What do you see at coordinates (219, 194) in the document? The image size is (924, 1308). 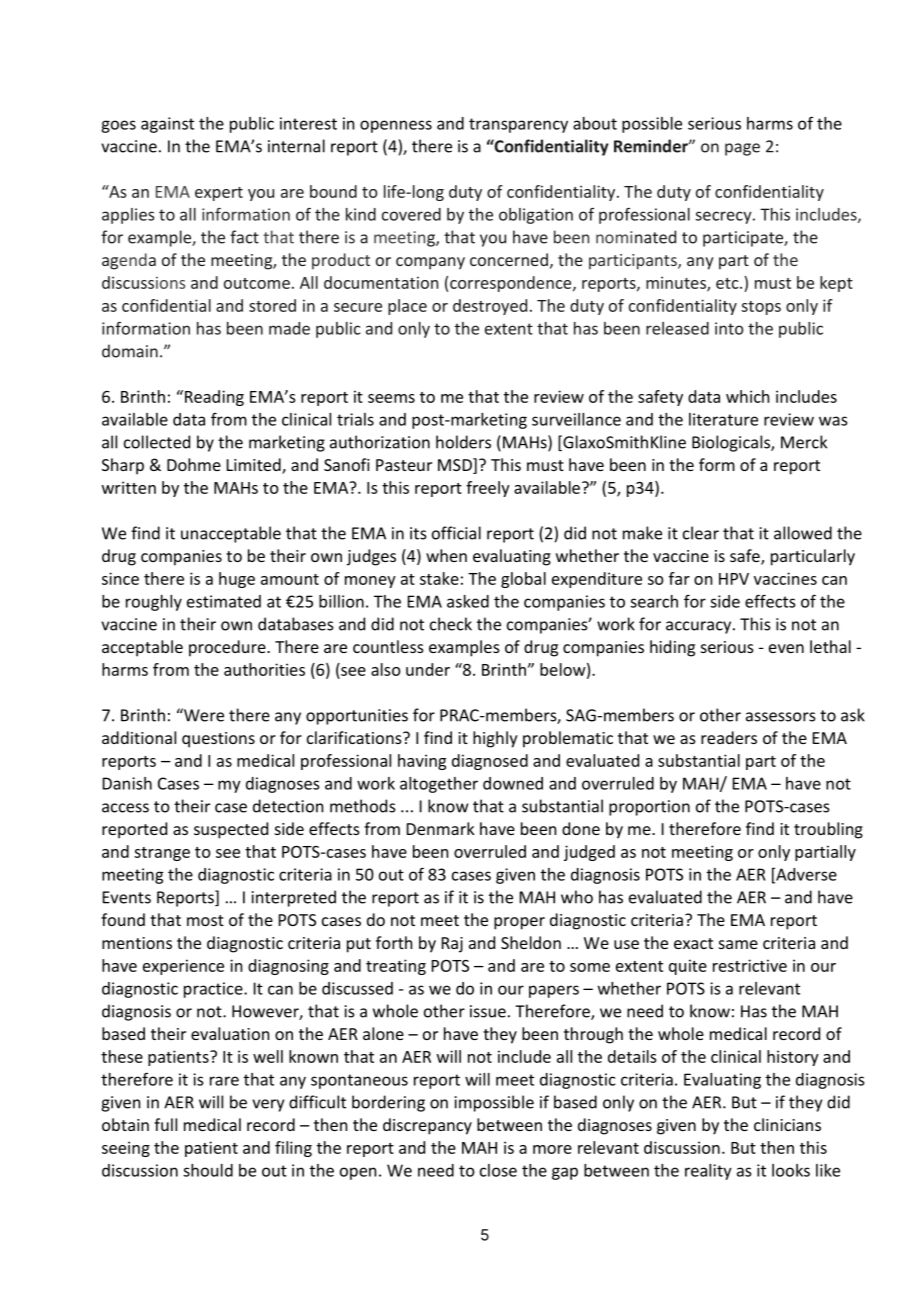 I see `expert` at bounding box center [219, 194].
